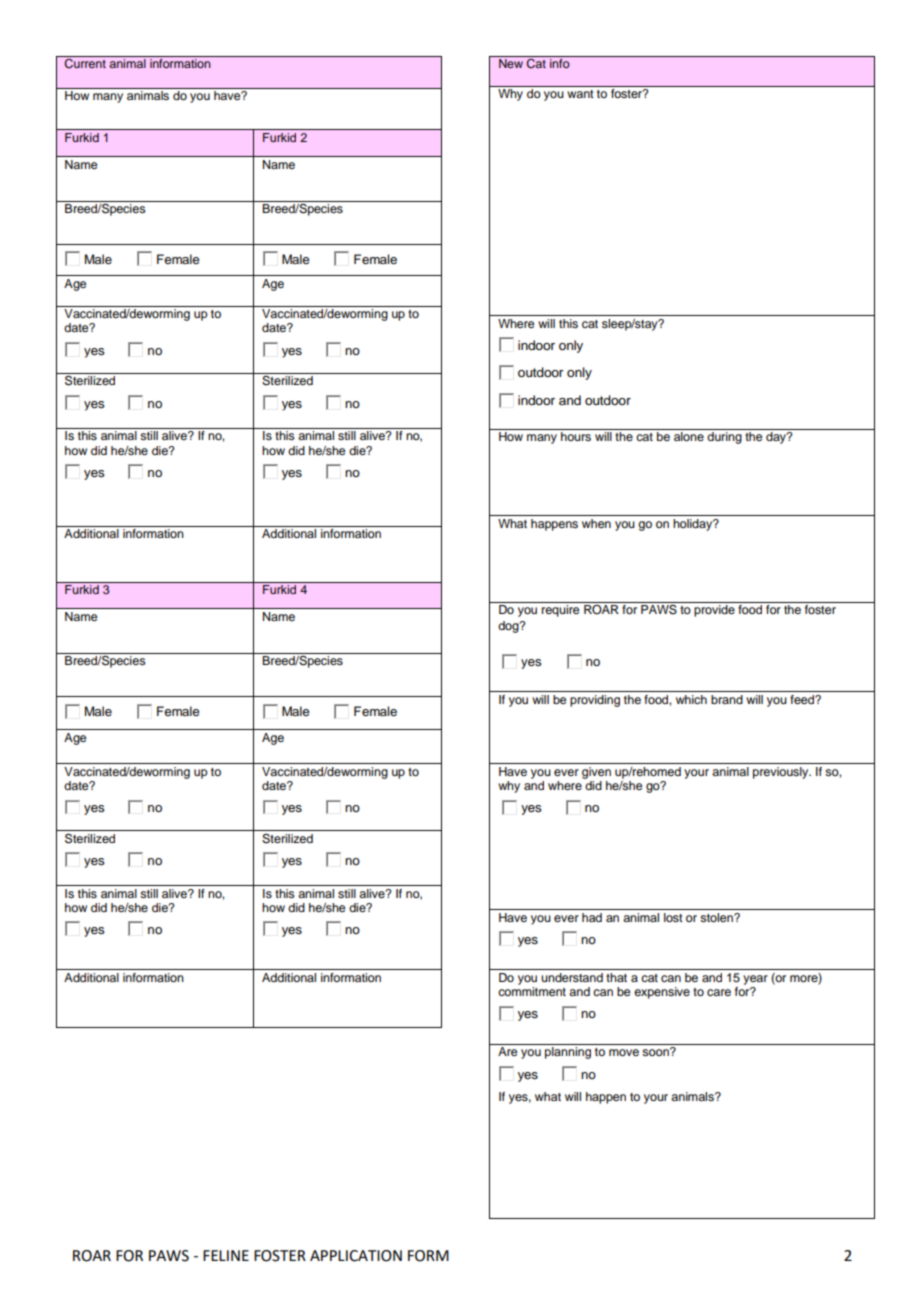  Describe the element at coordinates (226, 1255) in the screenshot. I see `FELINE` at that location.
